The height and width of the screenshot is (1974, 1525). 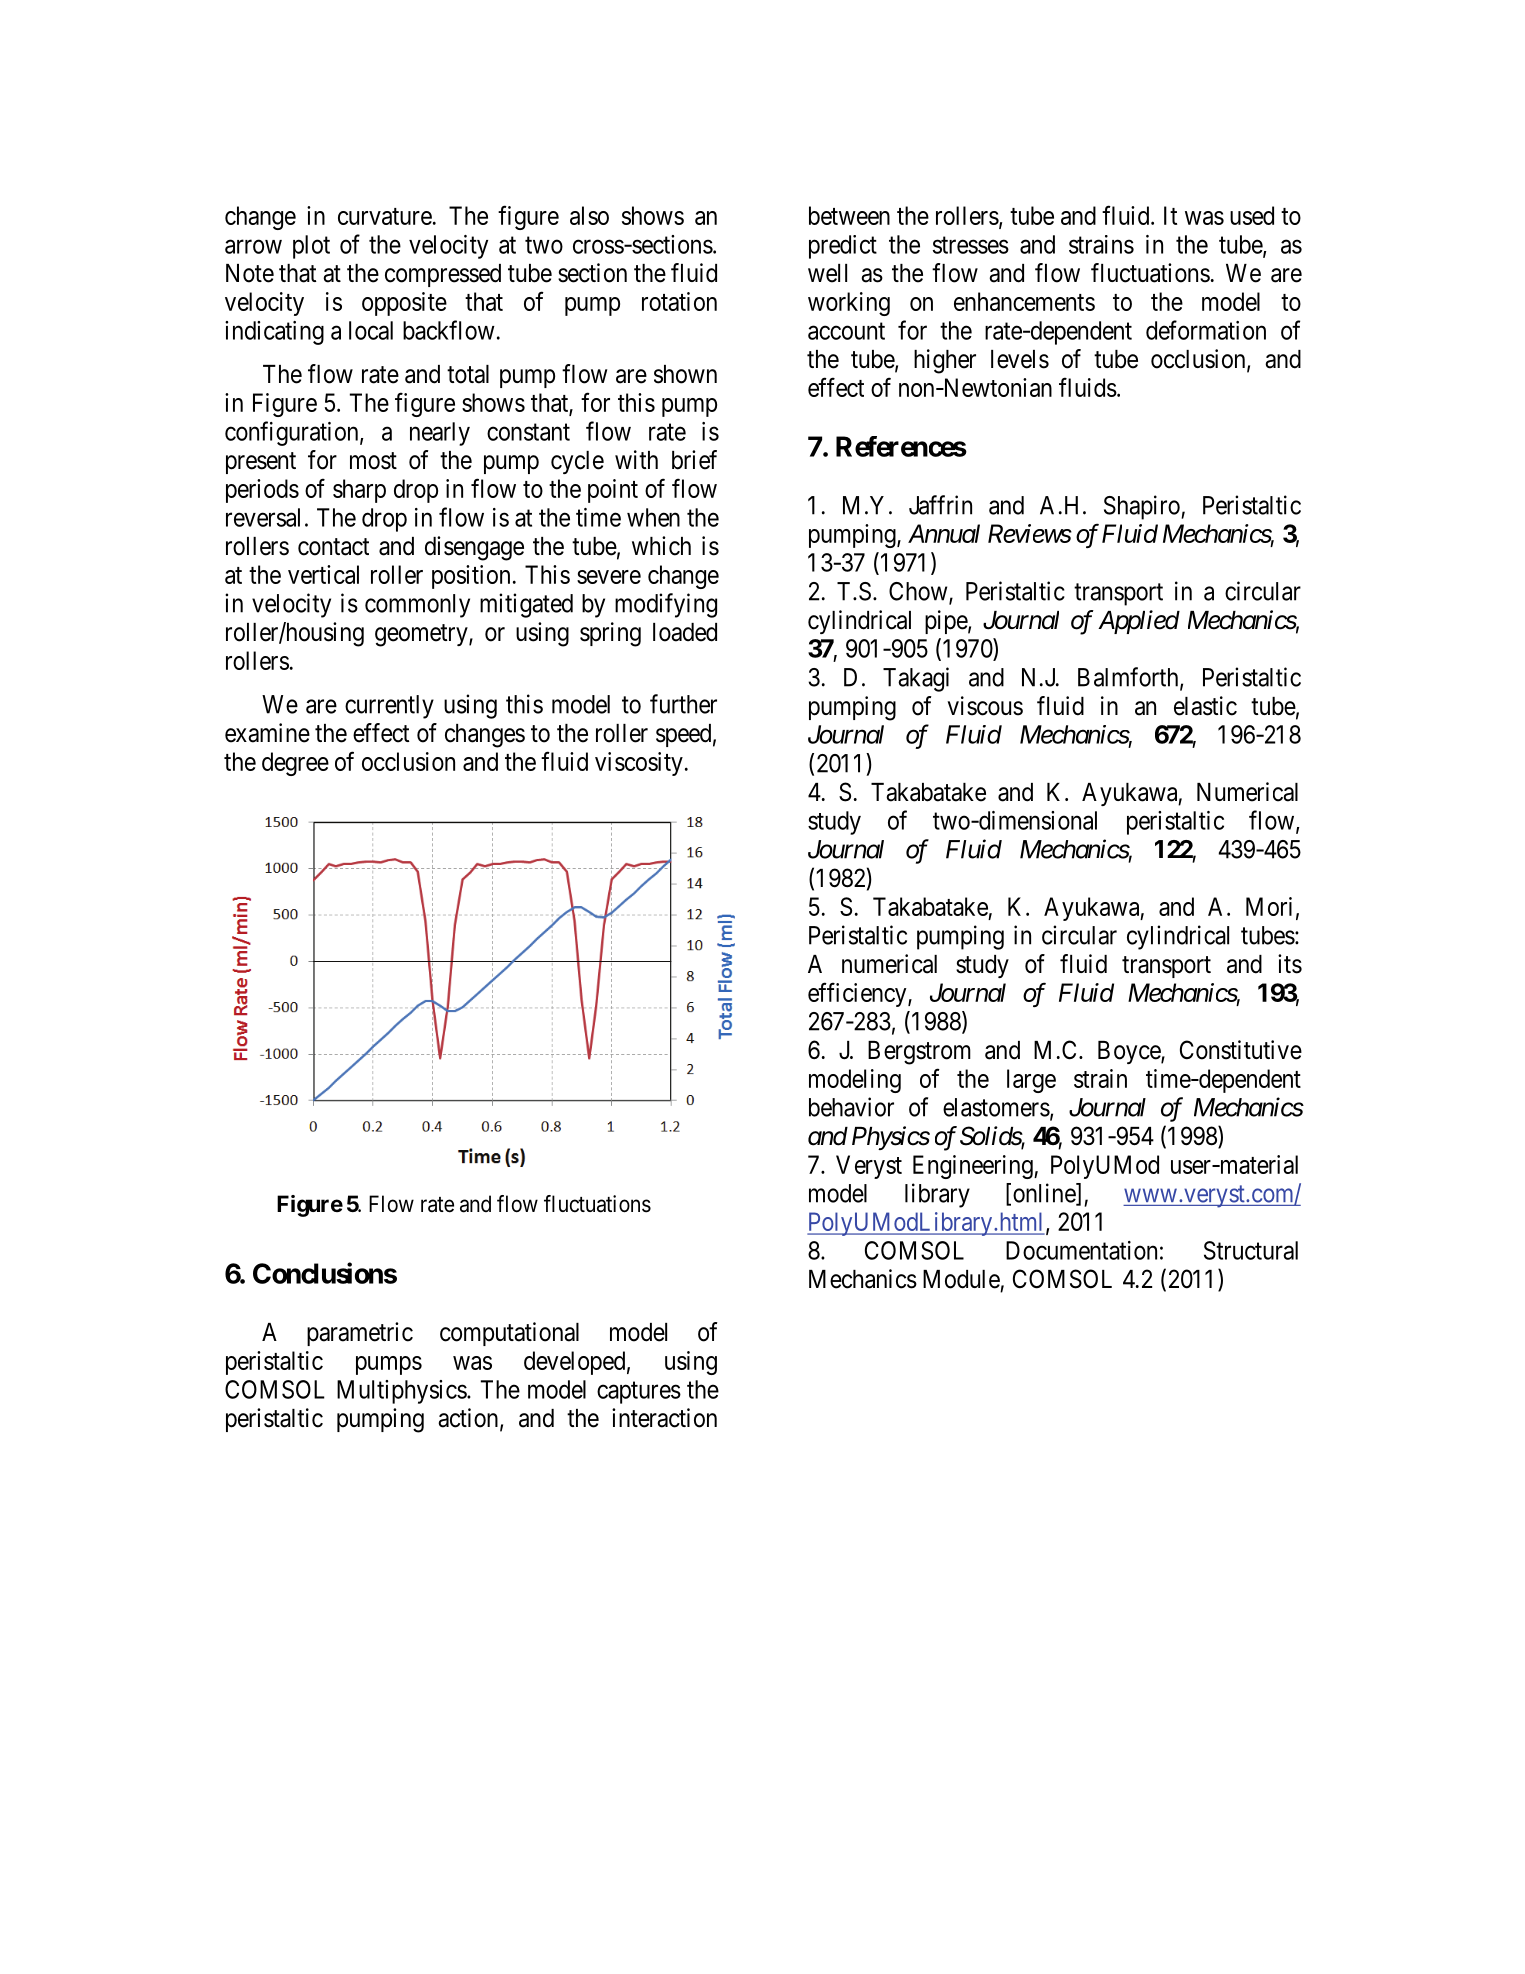 What do you see at coordinates (1252, 215) in the screenshot?
I see `used` at bounding box center [1252, 215].
